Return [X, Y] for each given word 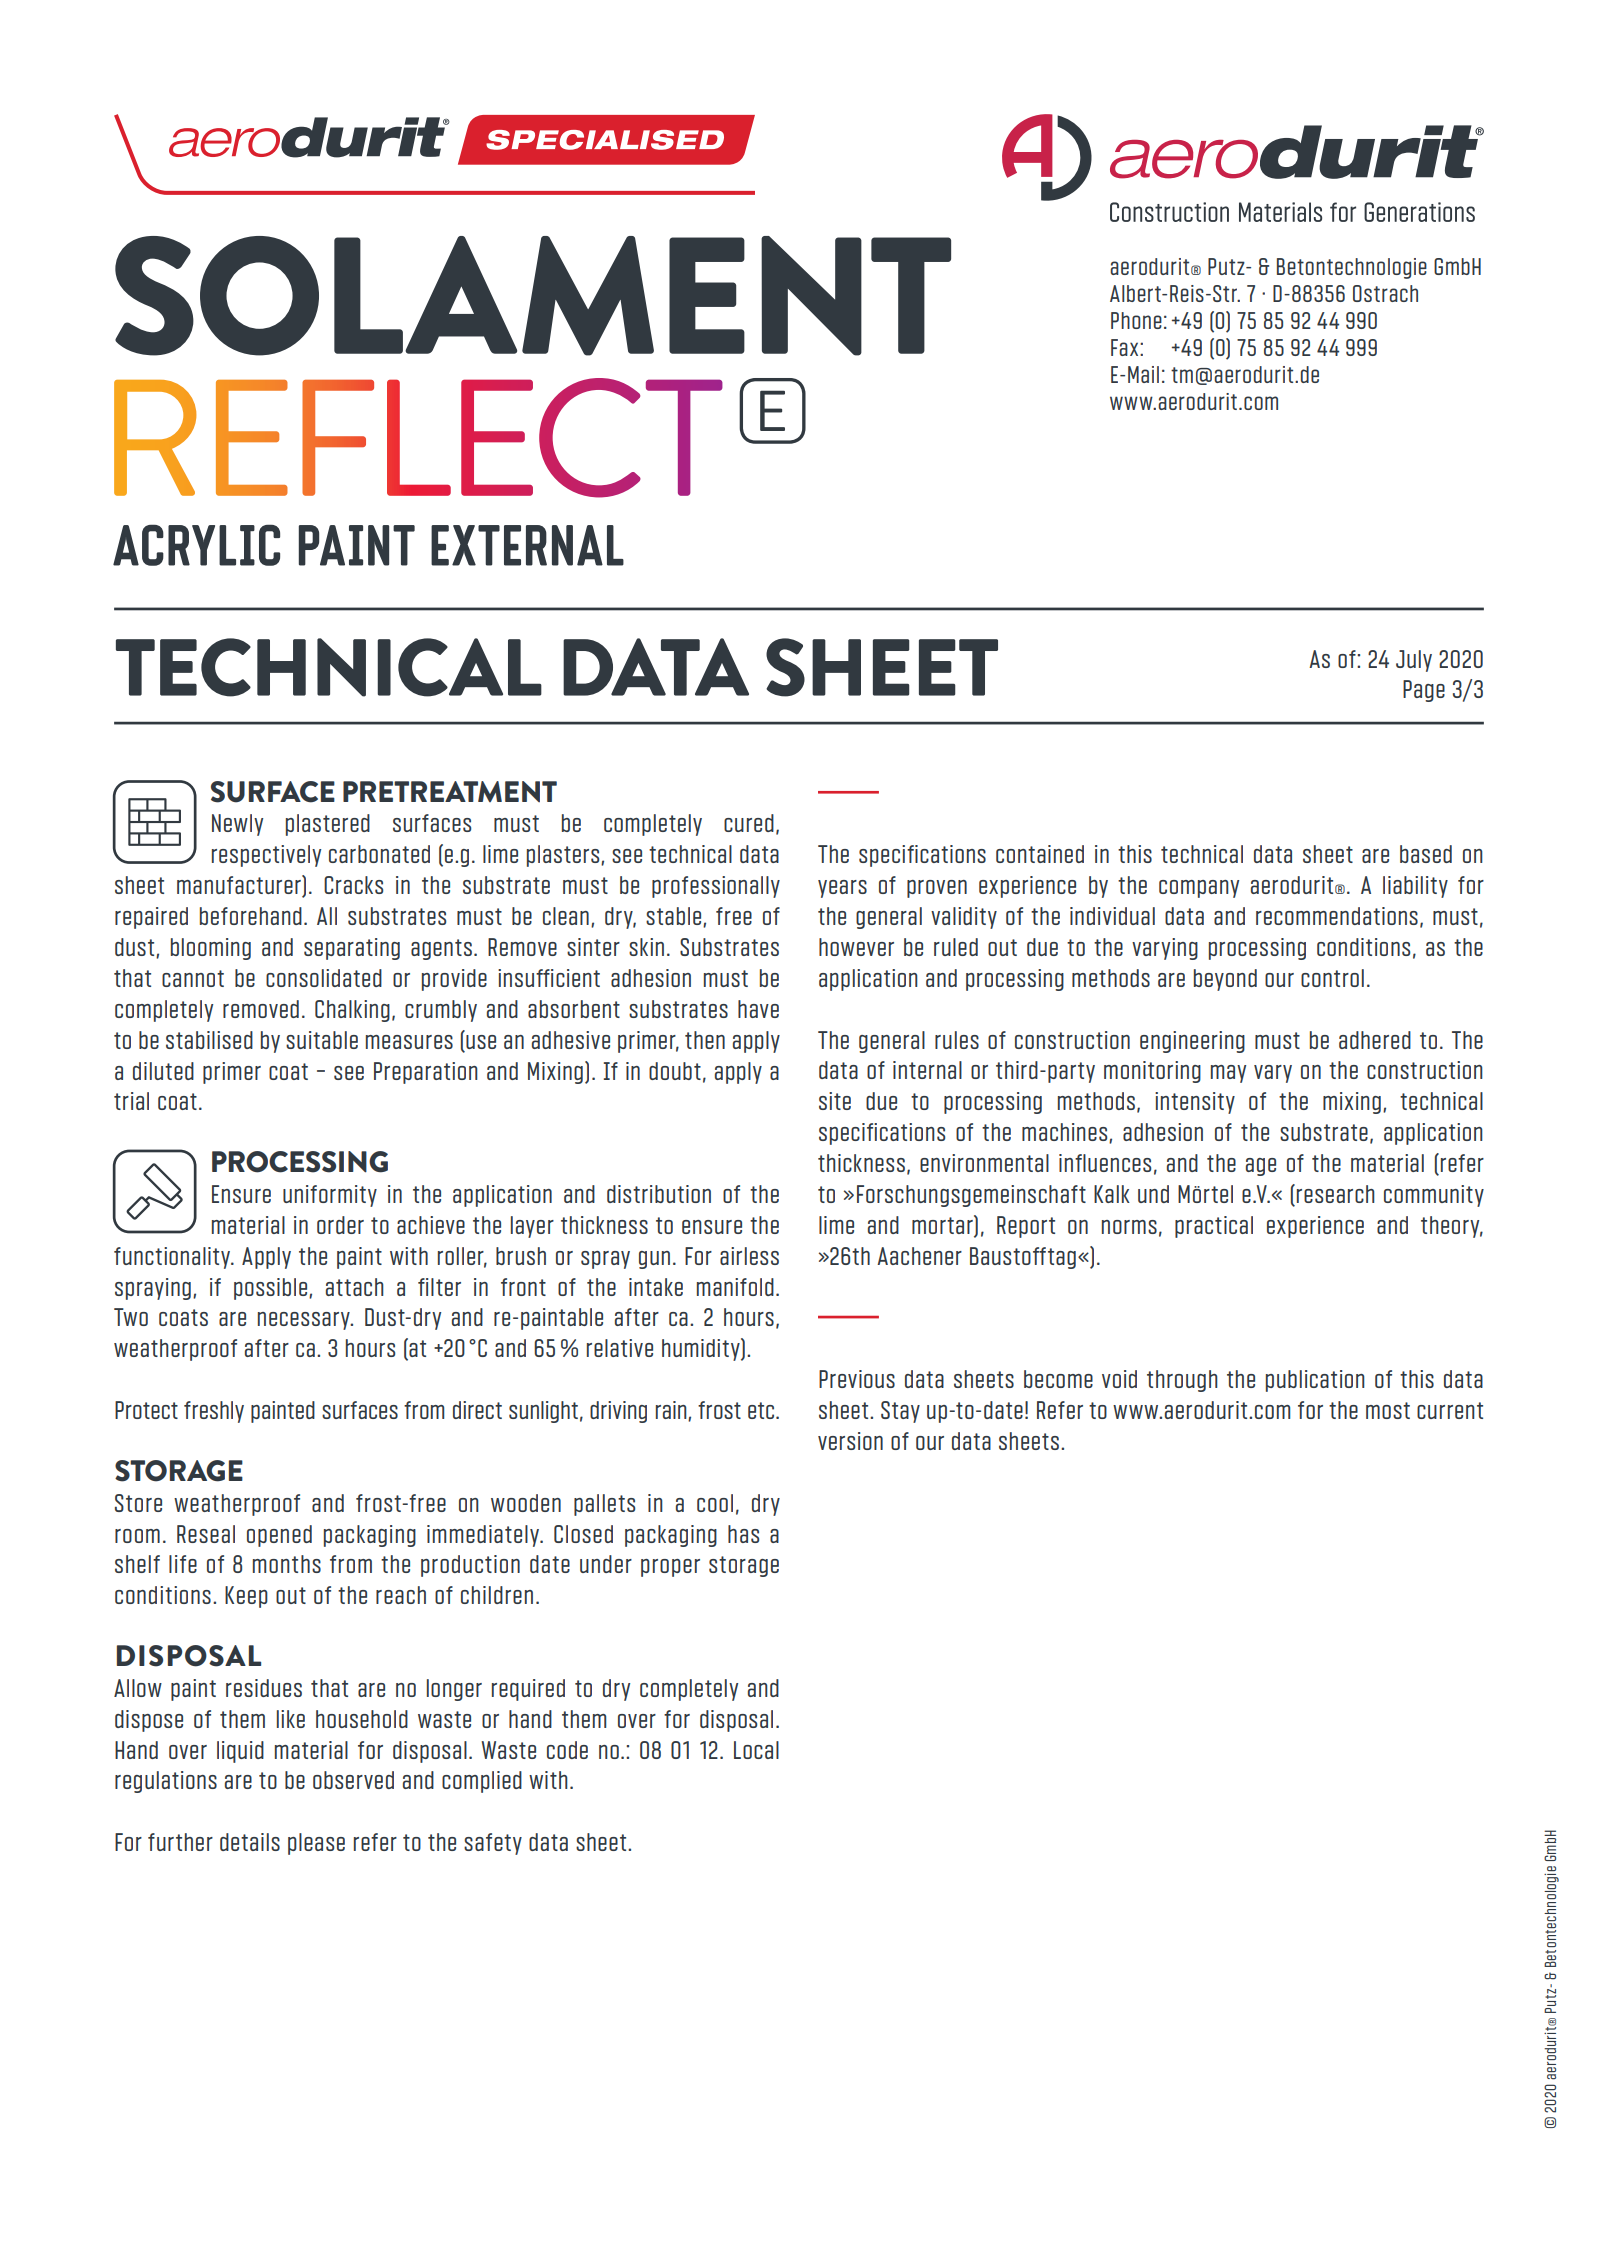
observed [353, 1780]
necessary [305, 1321]
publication [1315, 1381]
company [1199, 889]
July [1414, 661]
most [1388, 1410]
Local [756, 1750]
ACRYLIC [196, 545]
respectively [266, 856]
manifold [735, 1287]
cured [749, 823]
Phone [1136, 320]
